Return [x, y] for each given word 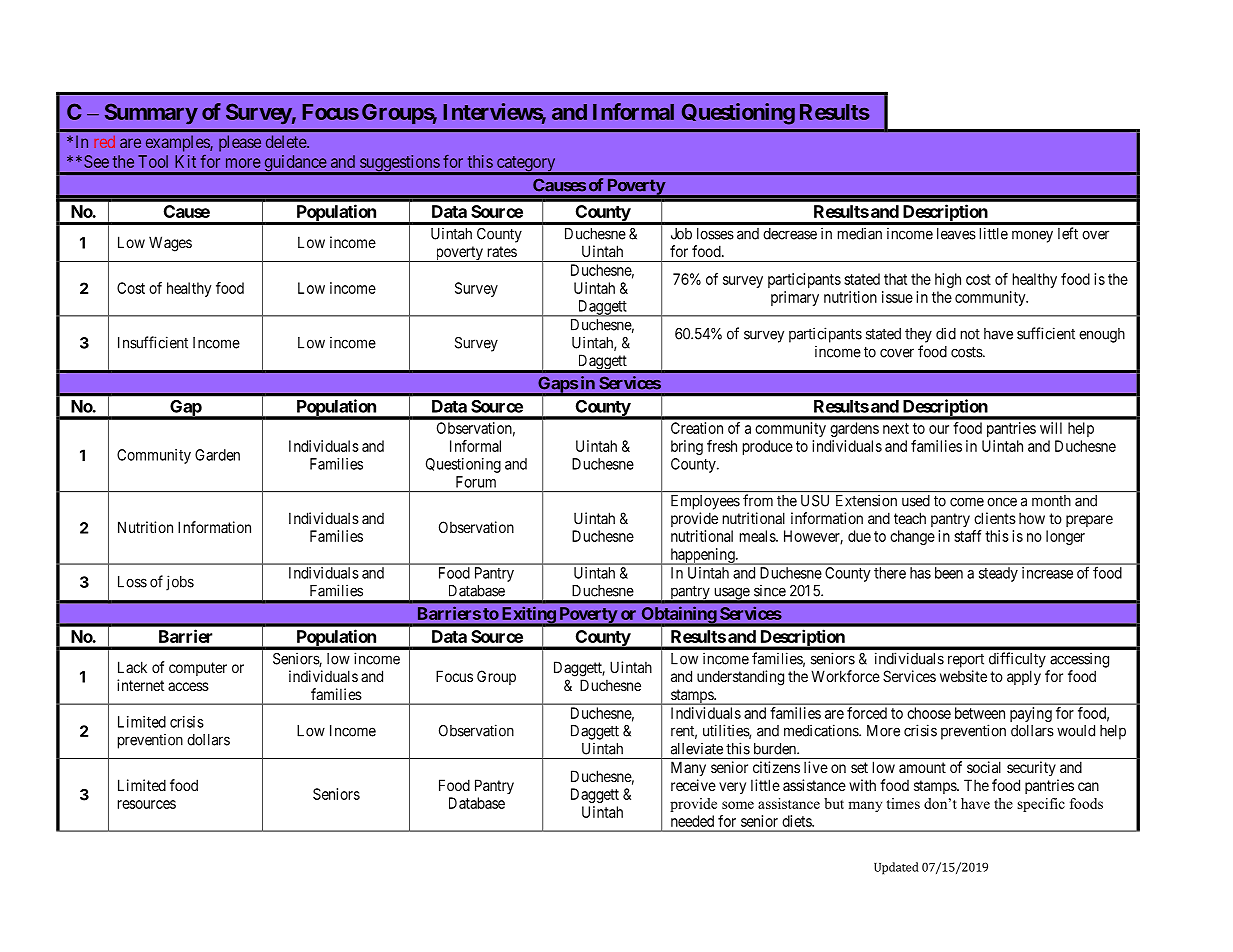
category [526, 165]
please [240, 143]
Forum [476, 482]
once [1002, 502]
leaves [956, 234]
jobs [180, 583]
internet [140, 685]
